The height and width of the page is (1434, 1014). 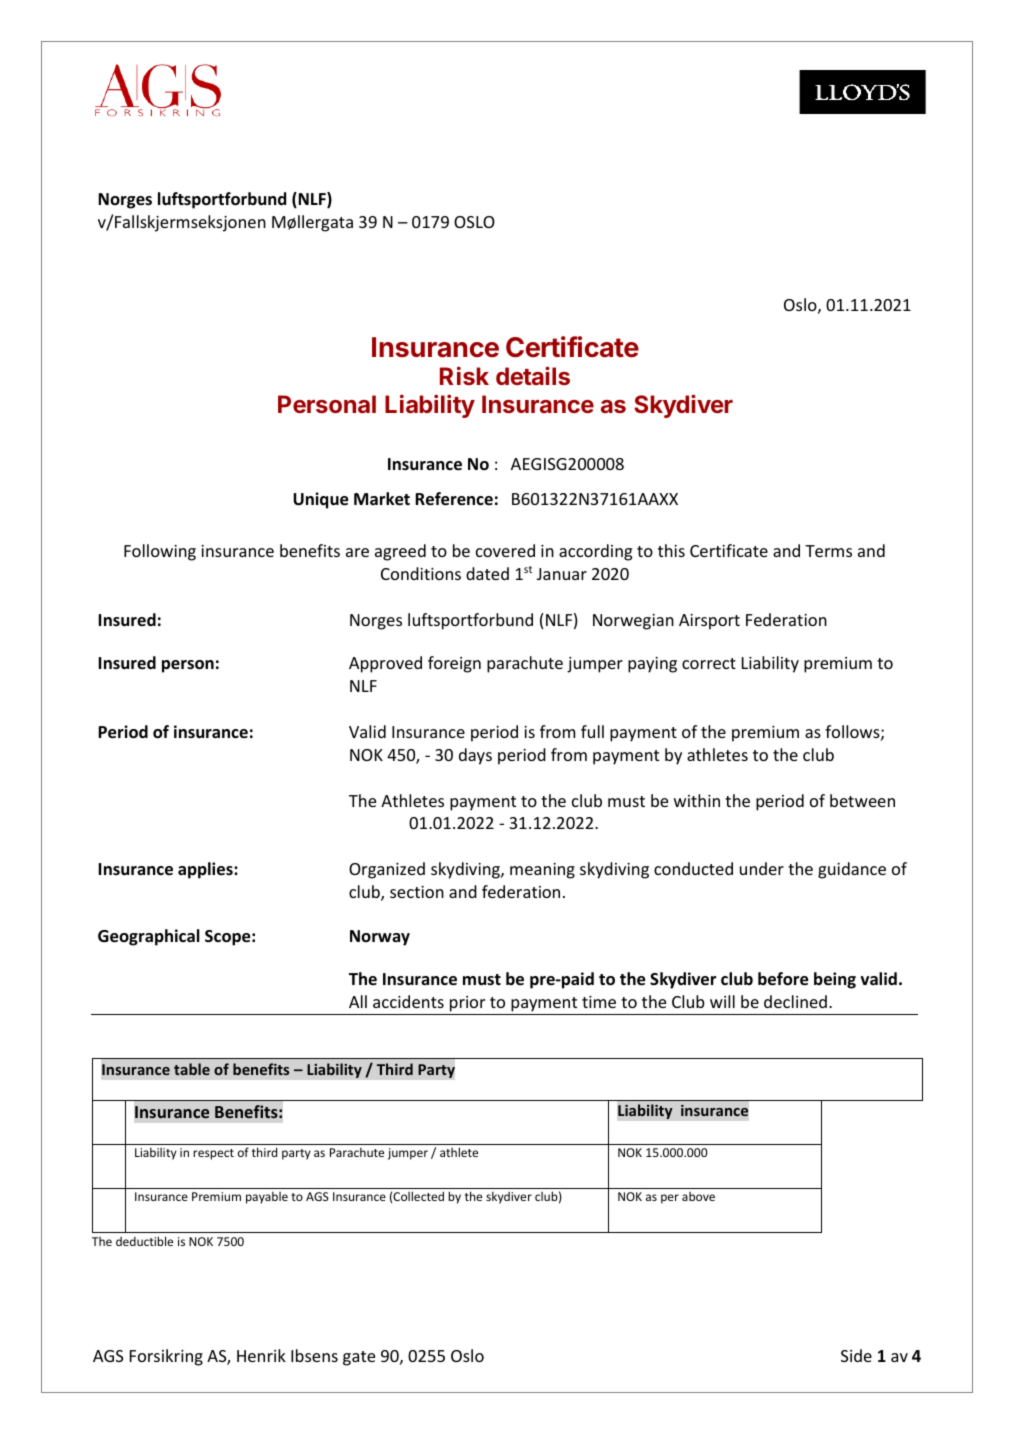 What do you see at coordinates (192, 1069) in the page?
I see `table` at bounding box center [192, 1069].
